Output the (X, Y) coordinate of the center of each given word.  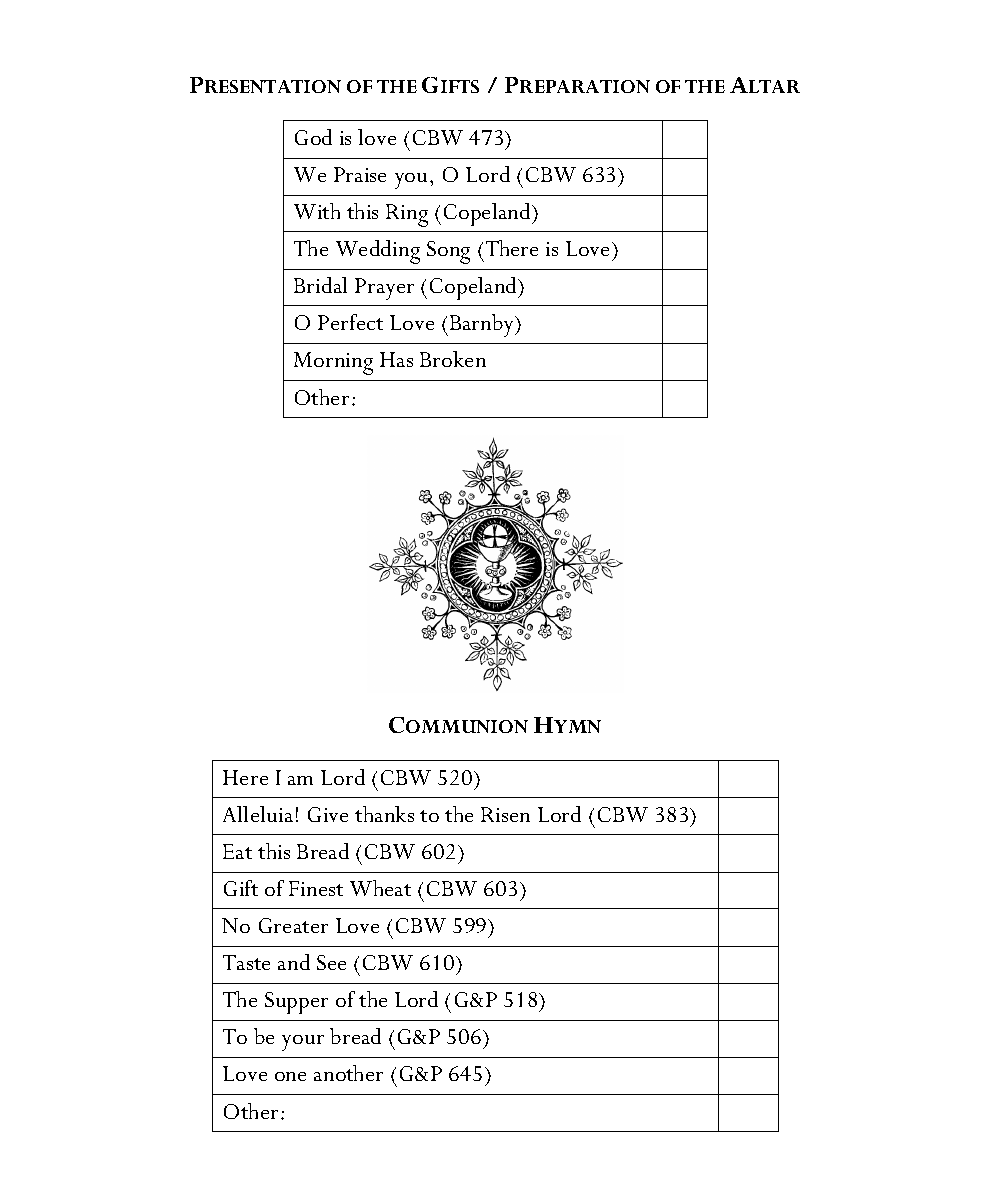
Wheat (380, 888)
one (290, 1076)
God (313, 137)
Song (448, 252)
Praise (360, 174)
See (331, 962)
